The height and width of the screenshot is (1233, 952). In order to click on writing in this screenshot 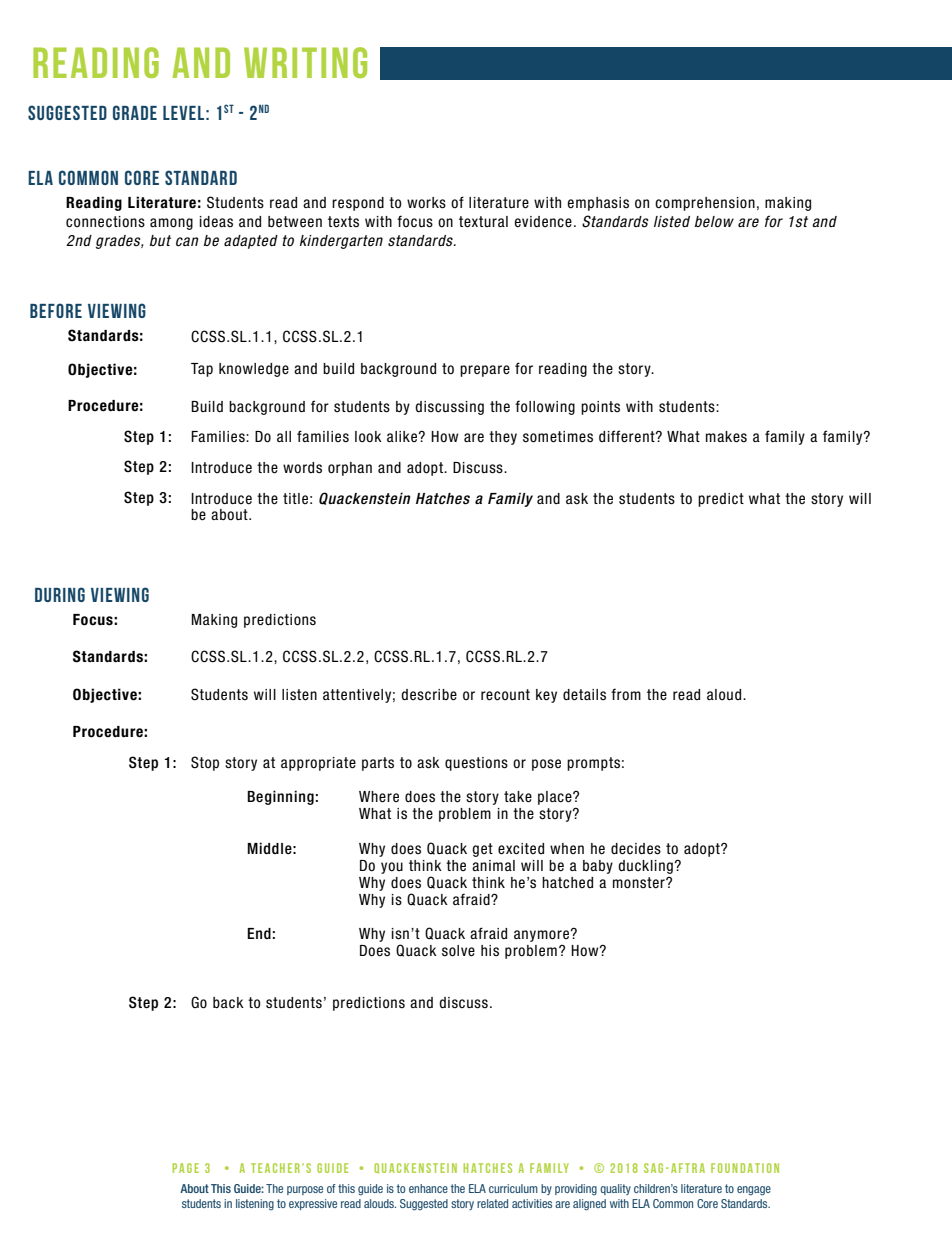, I will do `click(305, 62)`.
